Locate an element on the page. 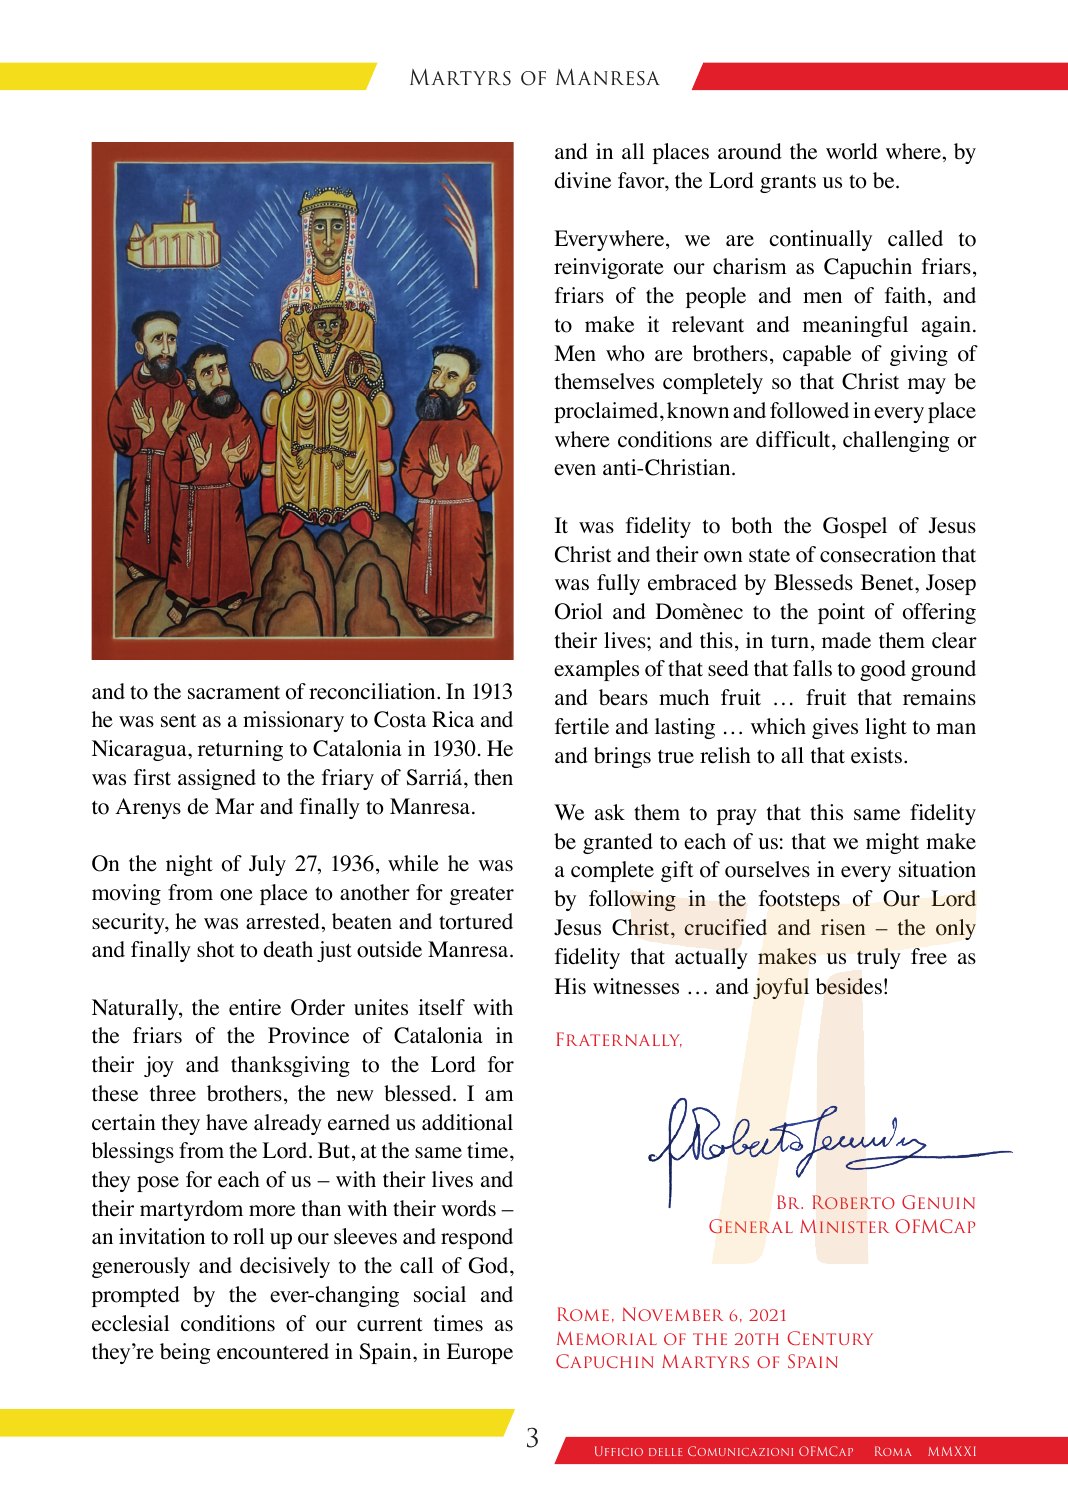 This image has height=1511, width=1068. additional is located at coordinates (467, 1122).
